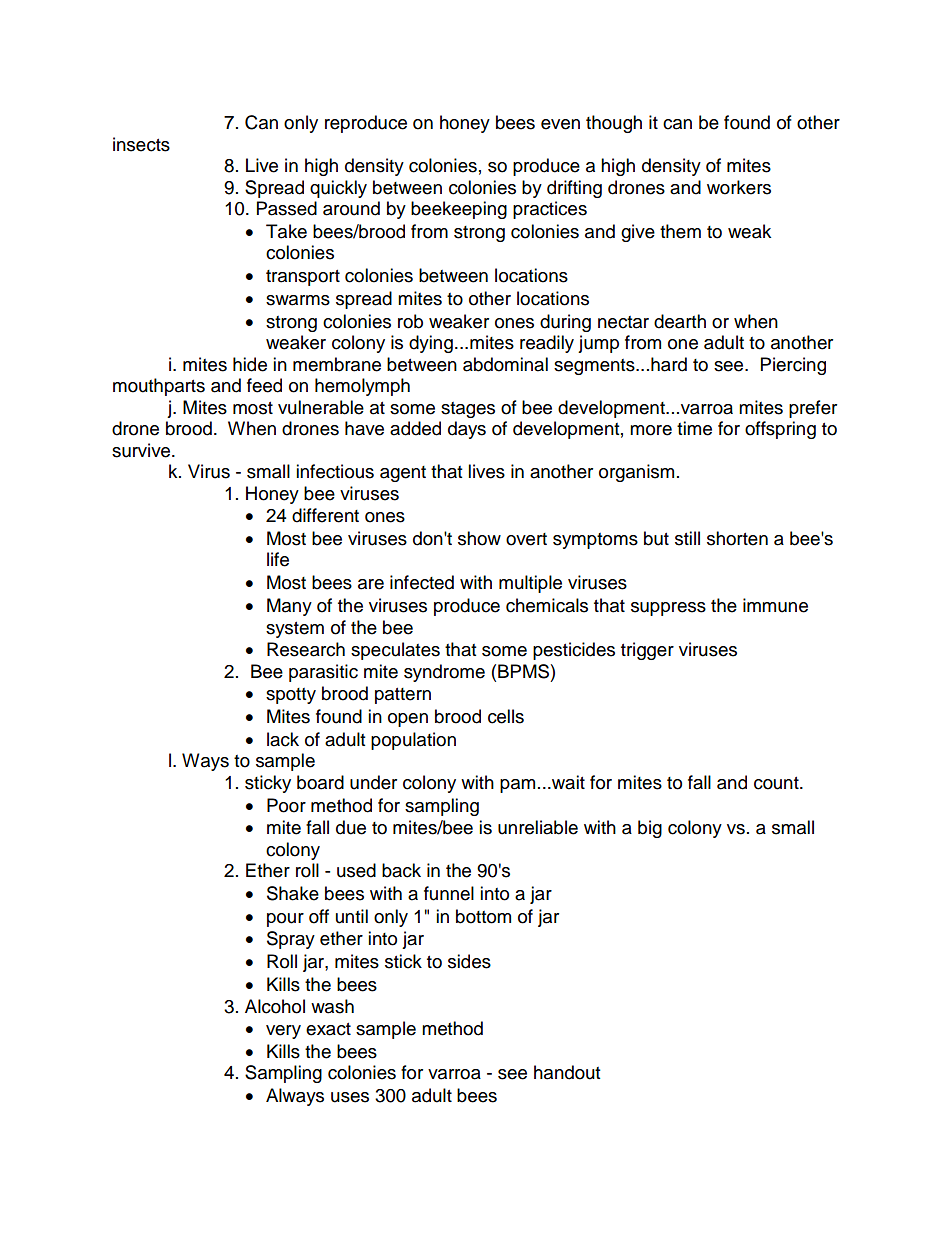 The width and height of the screenshot is (952, 1233). Describe the element at coordinates (287, 208) in the screenshot. I see `Passed` at that location.
